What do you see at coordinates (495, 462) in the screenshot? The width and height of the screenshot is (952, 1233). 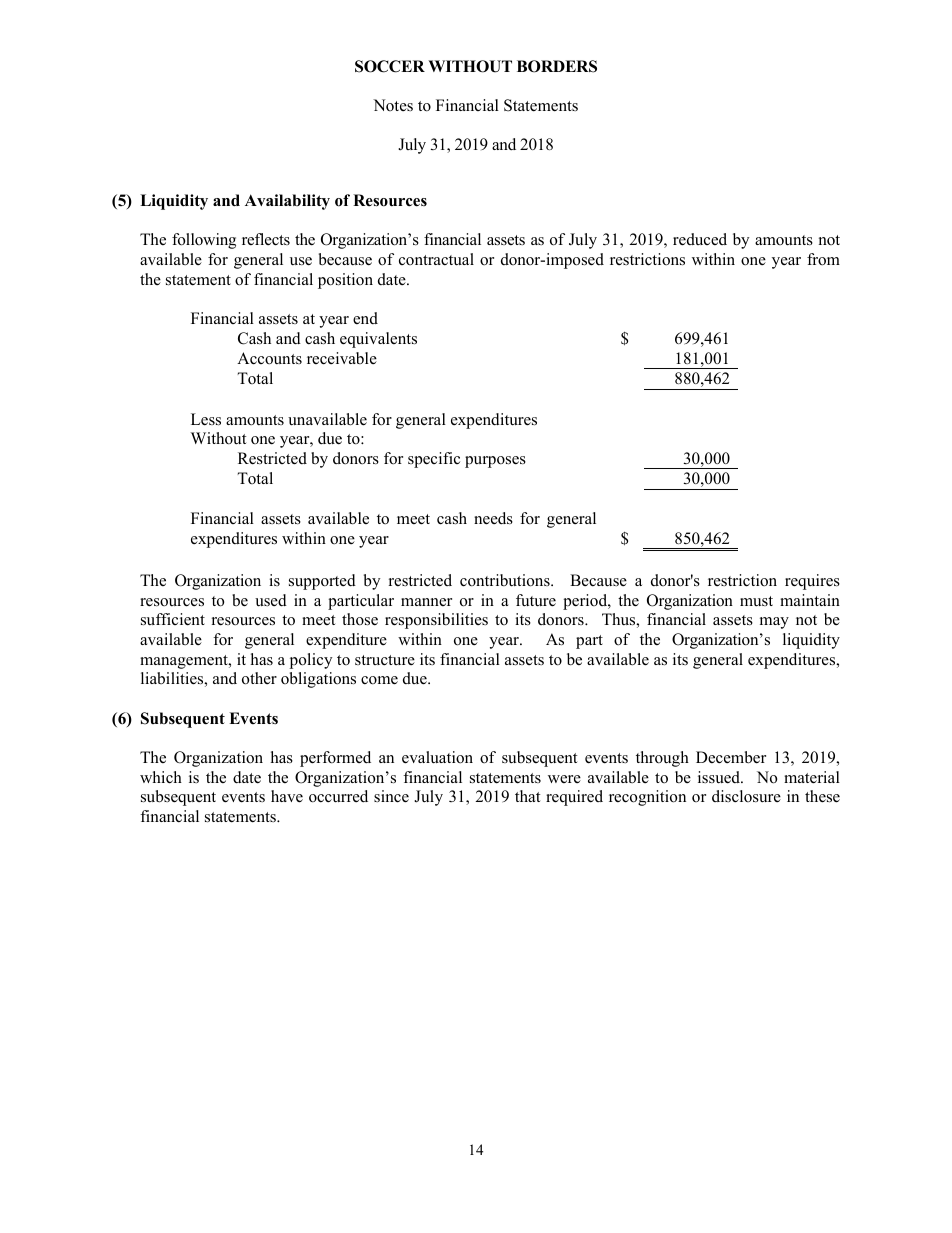 I see `purposes` at bounding box center [495, 462].
